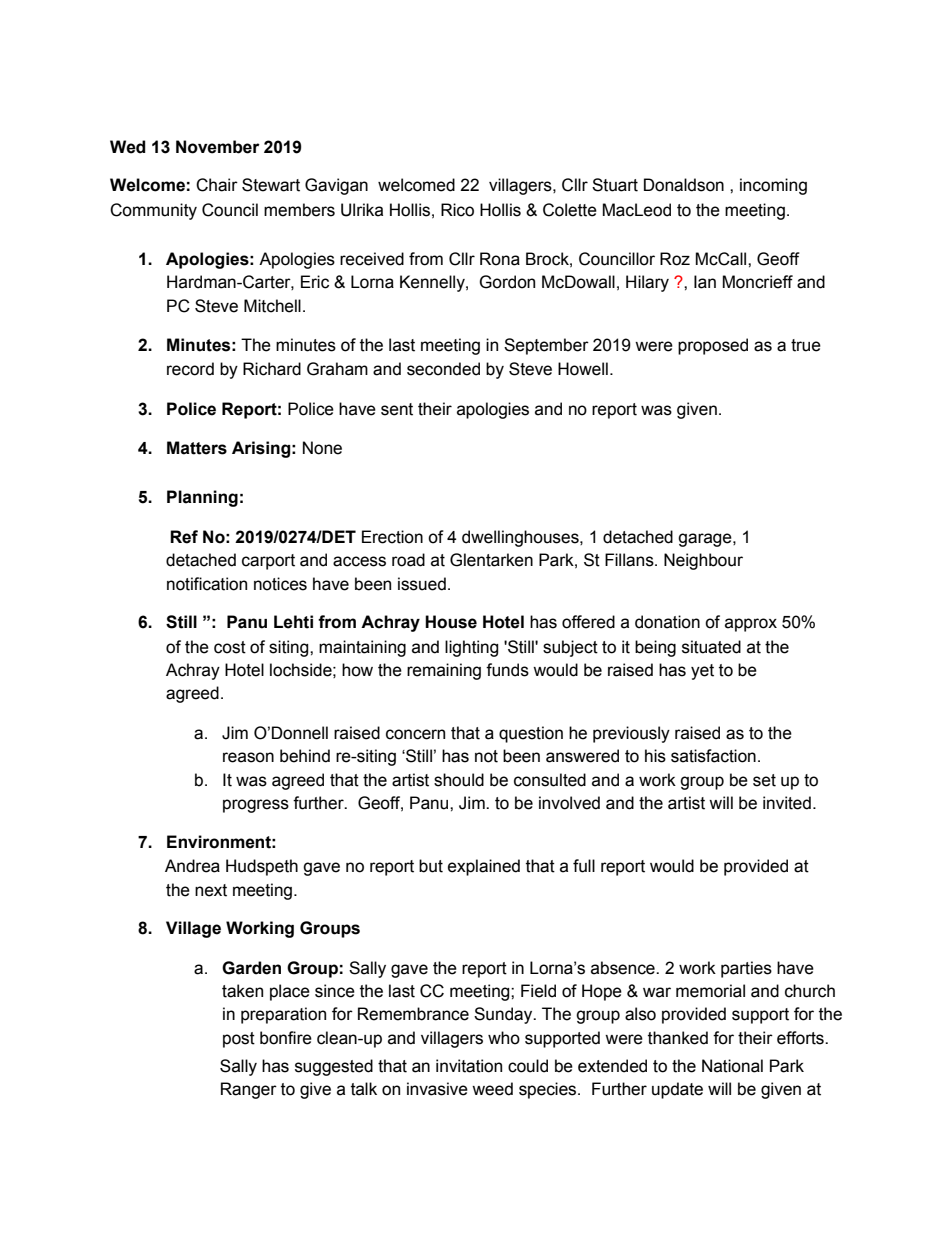 This document has height=1233, width=952. What do you see at coordinates (684, 185) in the document?
I see `Donaldson` at bounding box center [684, 185].
